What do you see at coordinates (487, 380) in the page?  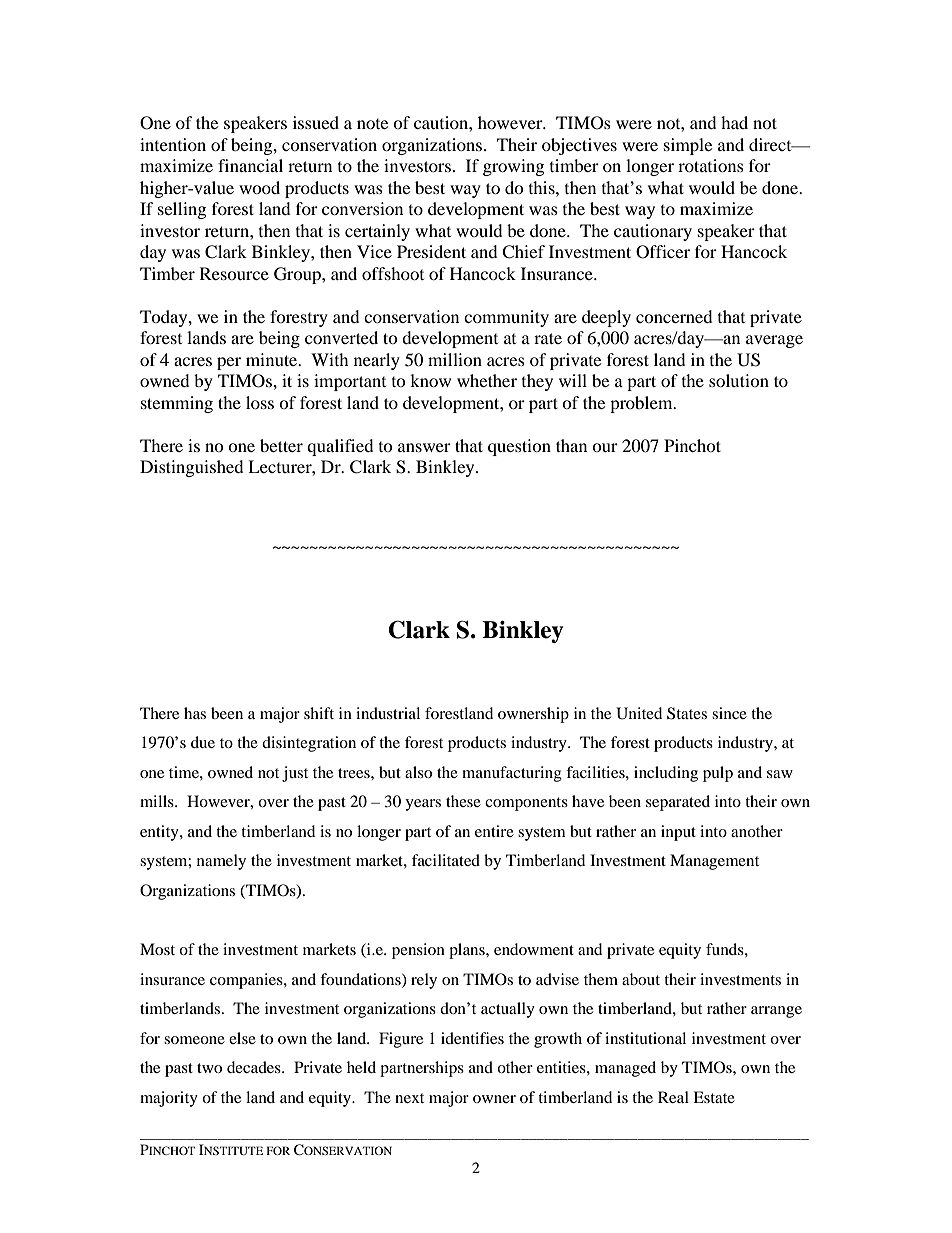 I see `whether` at bounding box center [487, 380].
